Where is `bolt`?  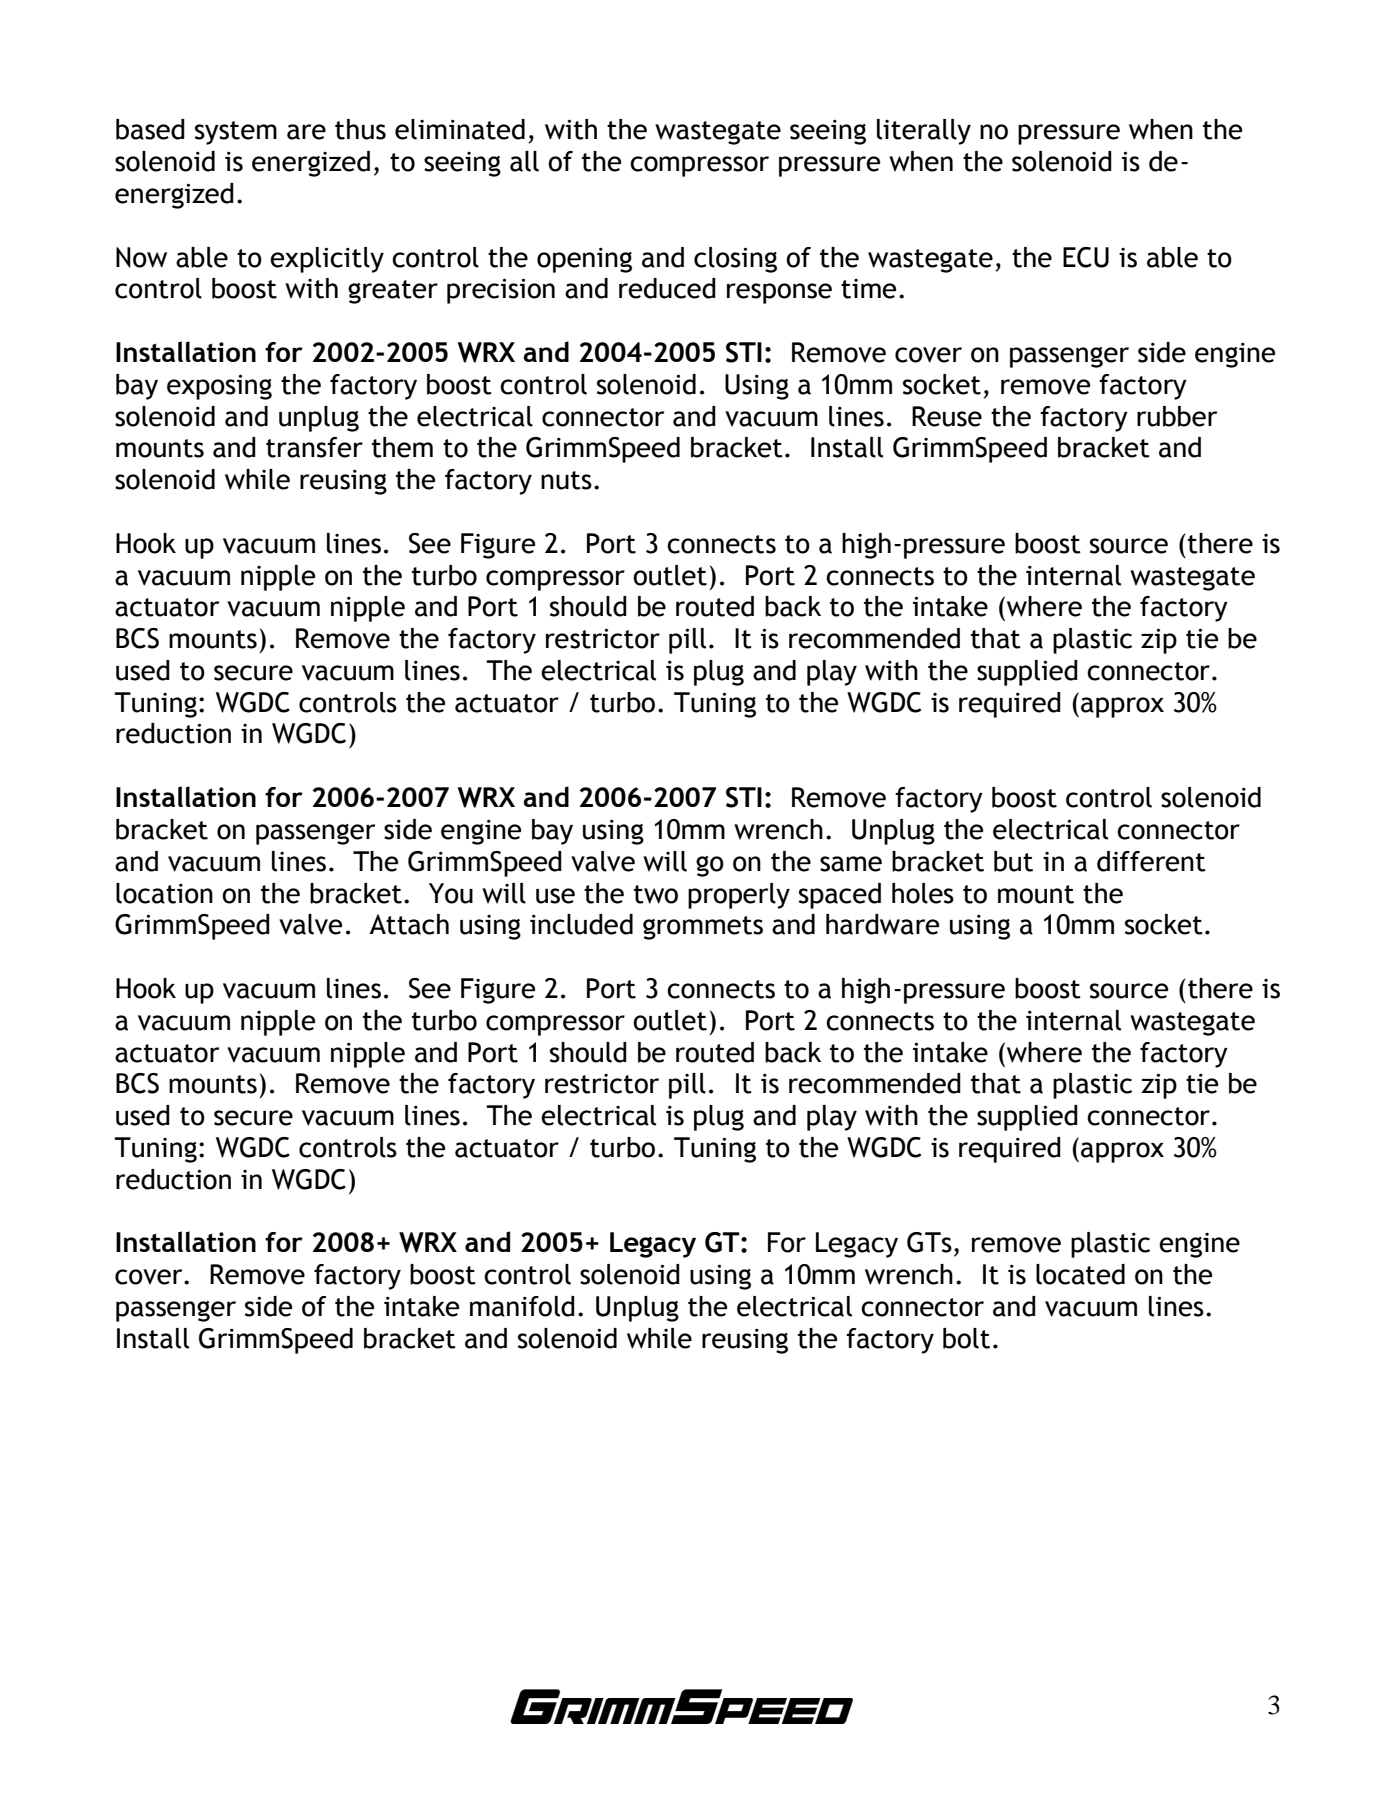
bolt is located at coordinates (966, 1338).
